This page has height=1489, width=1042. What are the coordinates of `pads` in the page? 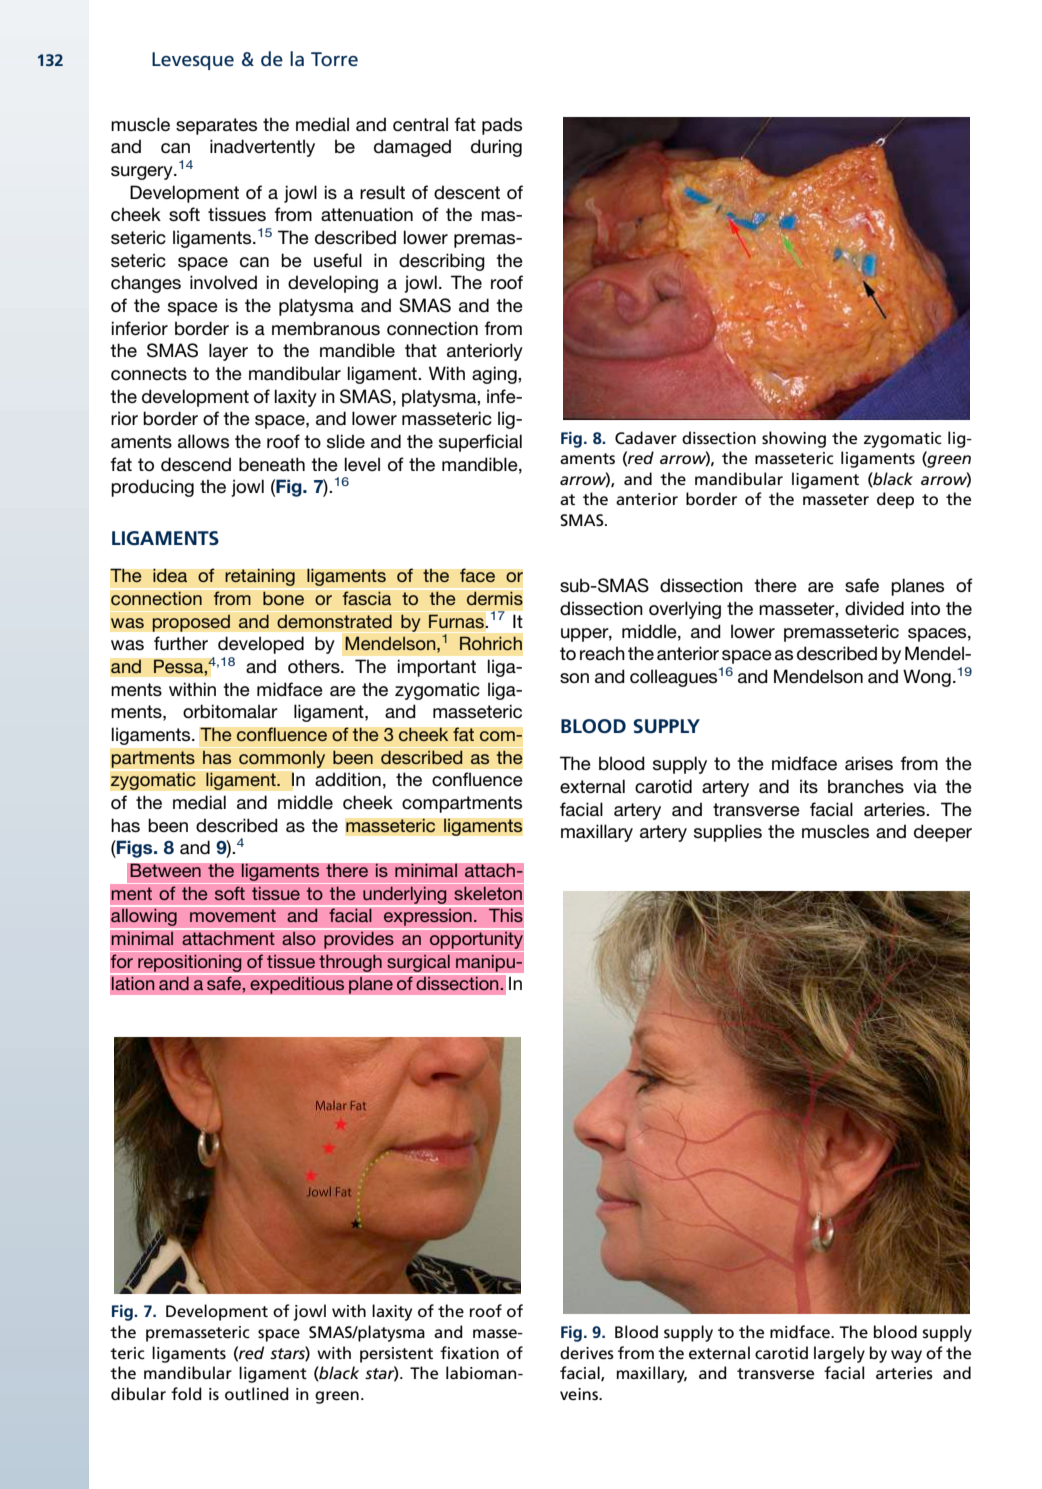 It's located at (502, 126).
